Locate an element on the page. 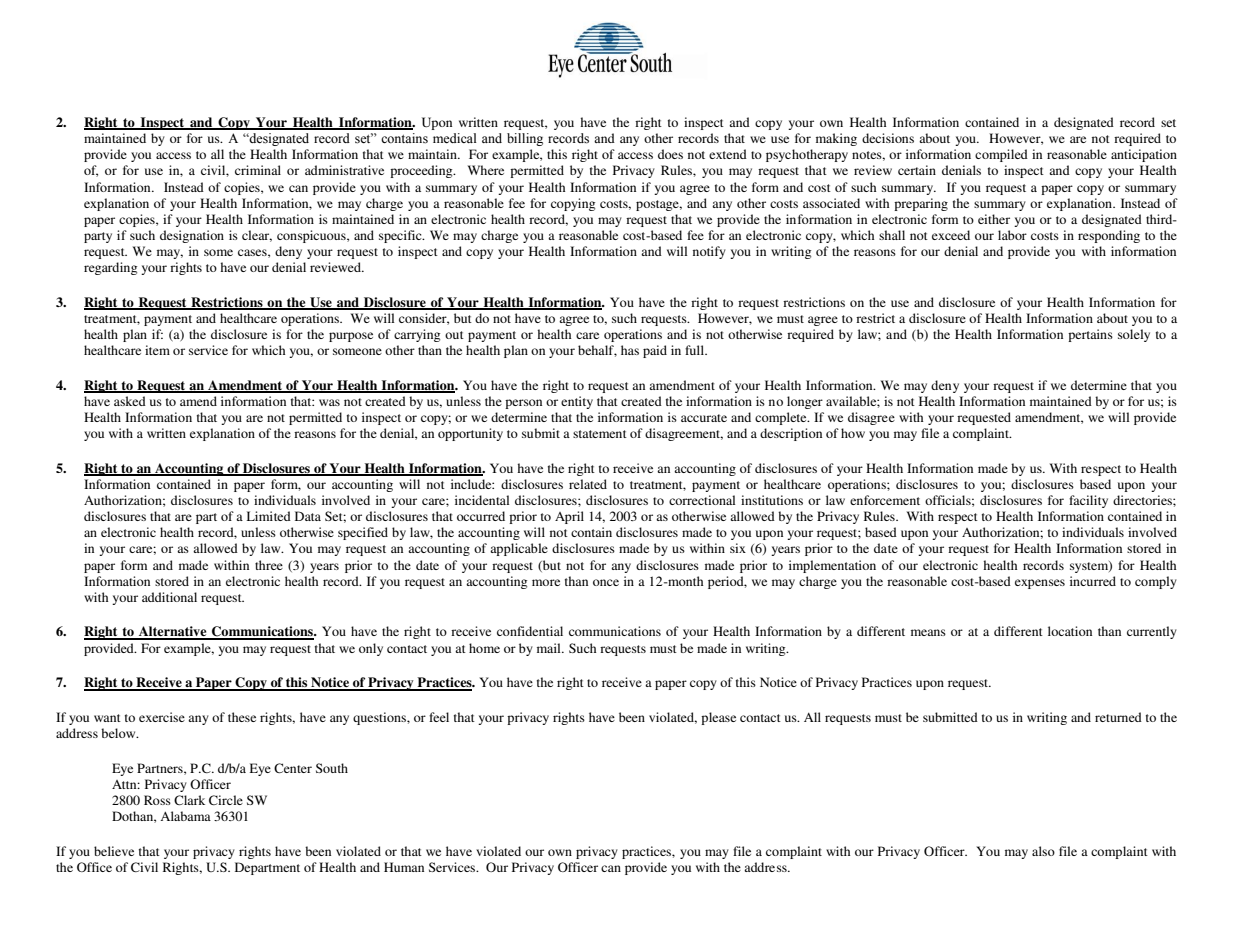 The height and width of the image is (952, 1233). Alabama is located at coordinates (185, 816).
